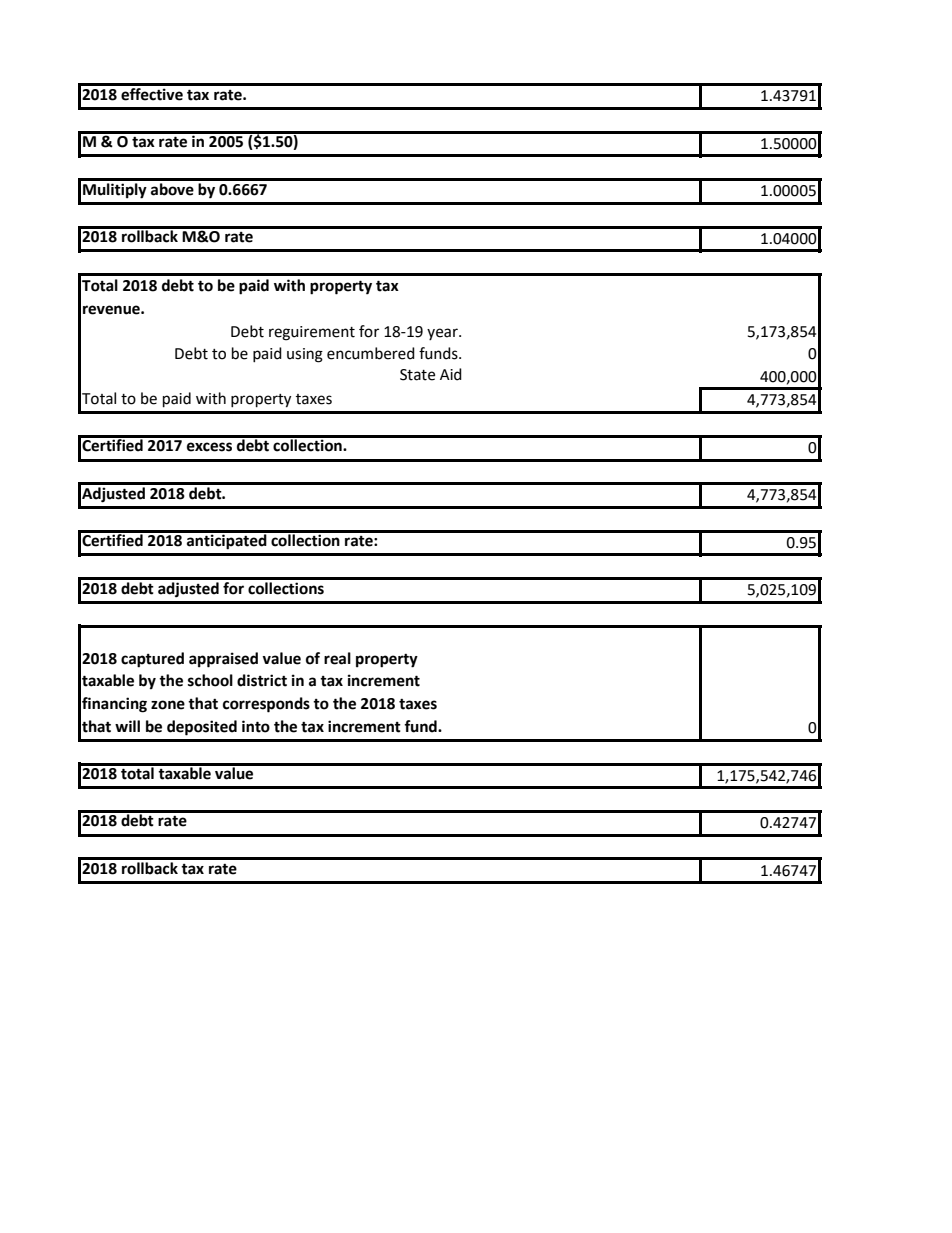  I want to click on appraised, so click(223, 660).
